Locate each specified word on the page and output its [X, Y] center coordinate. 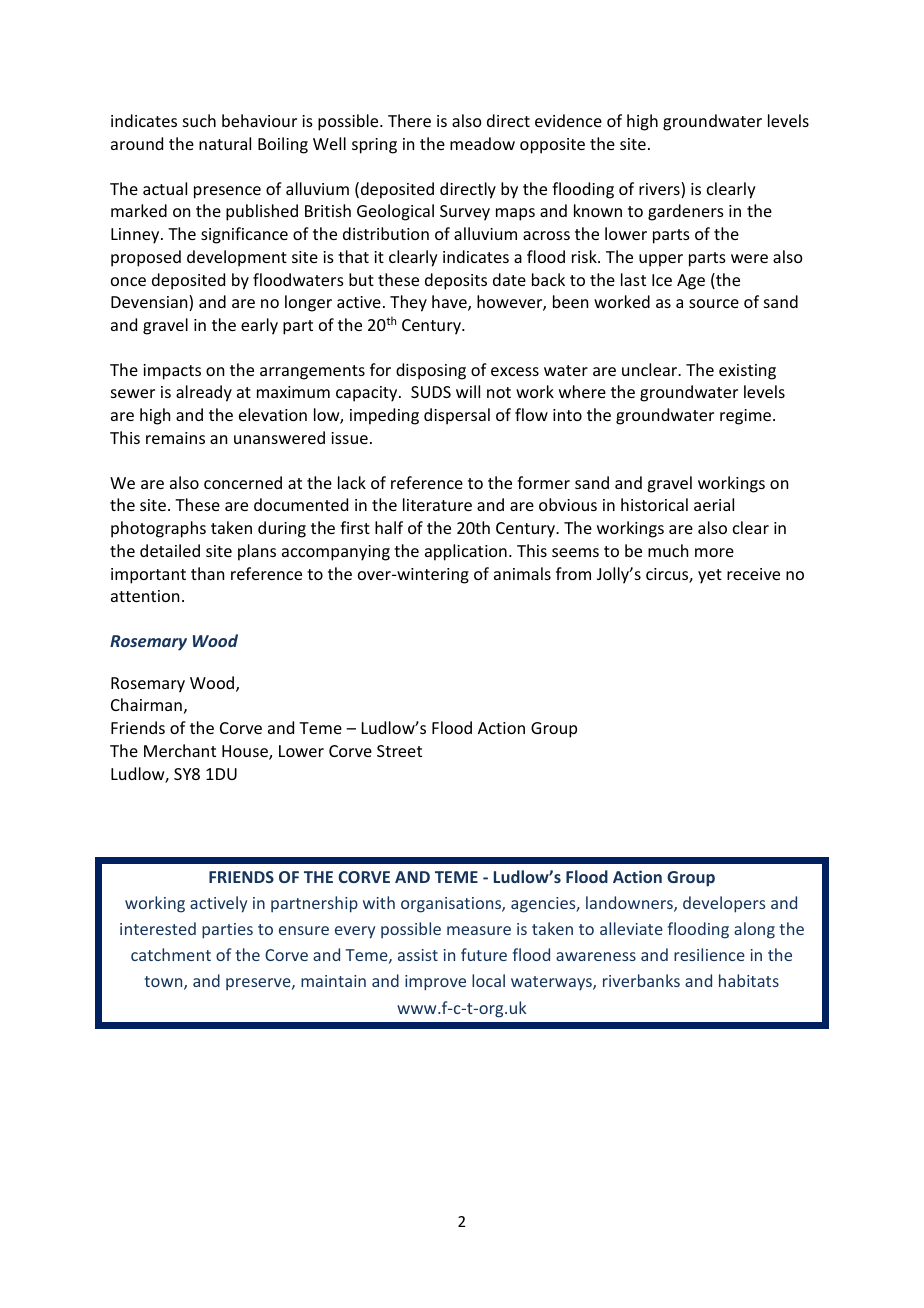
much [668, 550]
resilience [709, 954]
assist [418, 955]
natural [225, 143]
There [409, 120]
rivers [660, 190]
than [207, 573]
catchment [171, 954]
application [466, 552]
